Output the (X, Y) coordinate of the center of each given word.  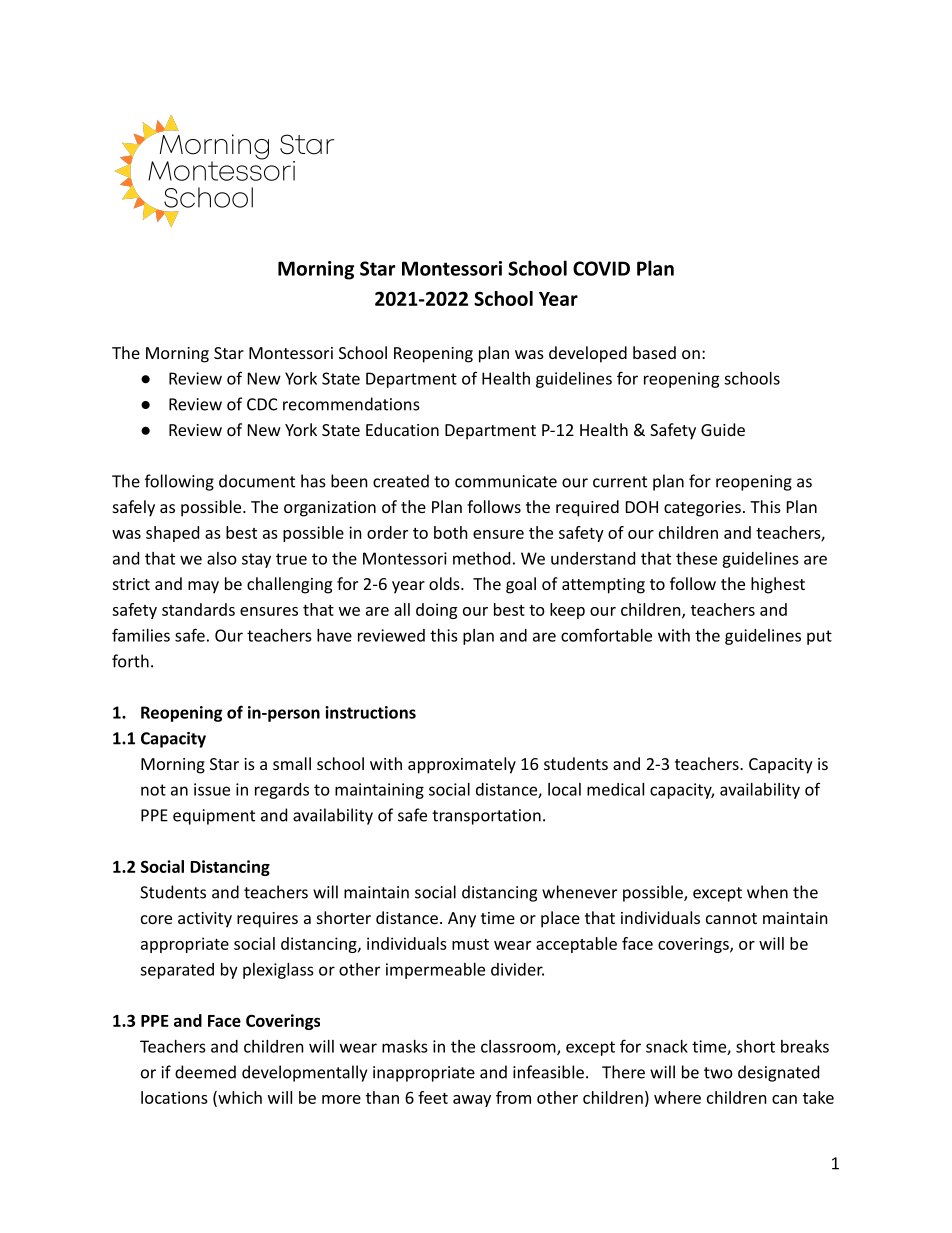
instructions (370, 712)
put (819, 637)
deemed (205, 1072)
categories (702, 509)
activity (205, 920)
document (257, 481)
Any (462, 920)
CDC (262, 404)
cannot (731, 918)
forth (130, 661)
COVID (601, 268)
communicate (506, 481)
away (472, 1101)
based (654, 352)
